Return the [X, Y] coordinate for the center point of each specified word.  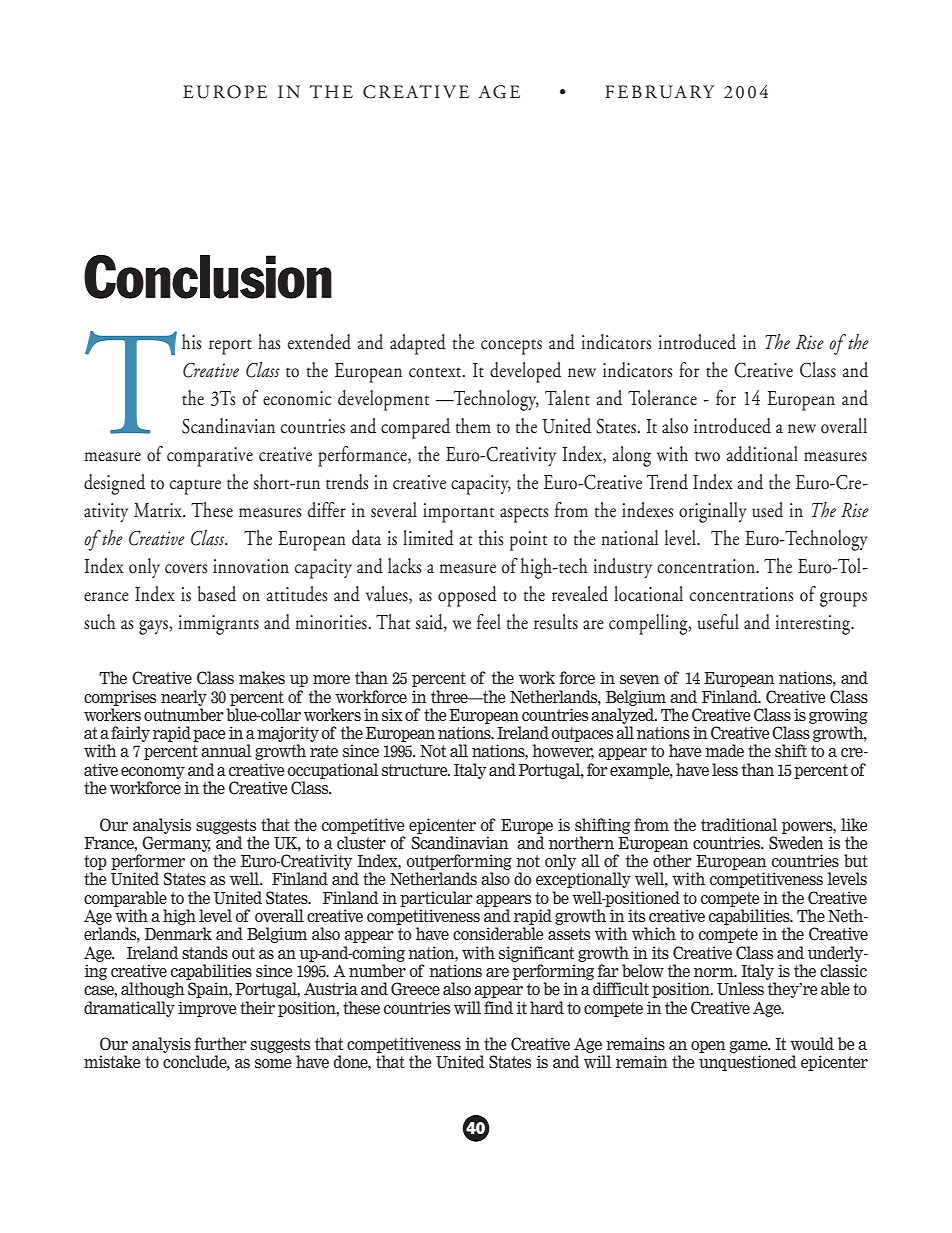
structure [416, 770]
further [221, 1043]
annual [226, 750]
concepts [511, 347]
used [767, 510]
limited [428, 538]
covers [186, 569]
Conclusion [208, 277]
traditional [739, 824]
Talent [567, 398]
